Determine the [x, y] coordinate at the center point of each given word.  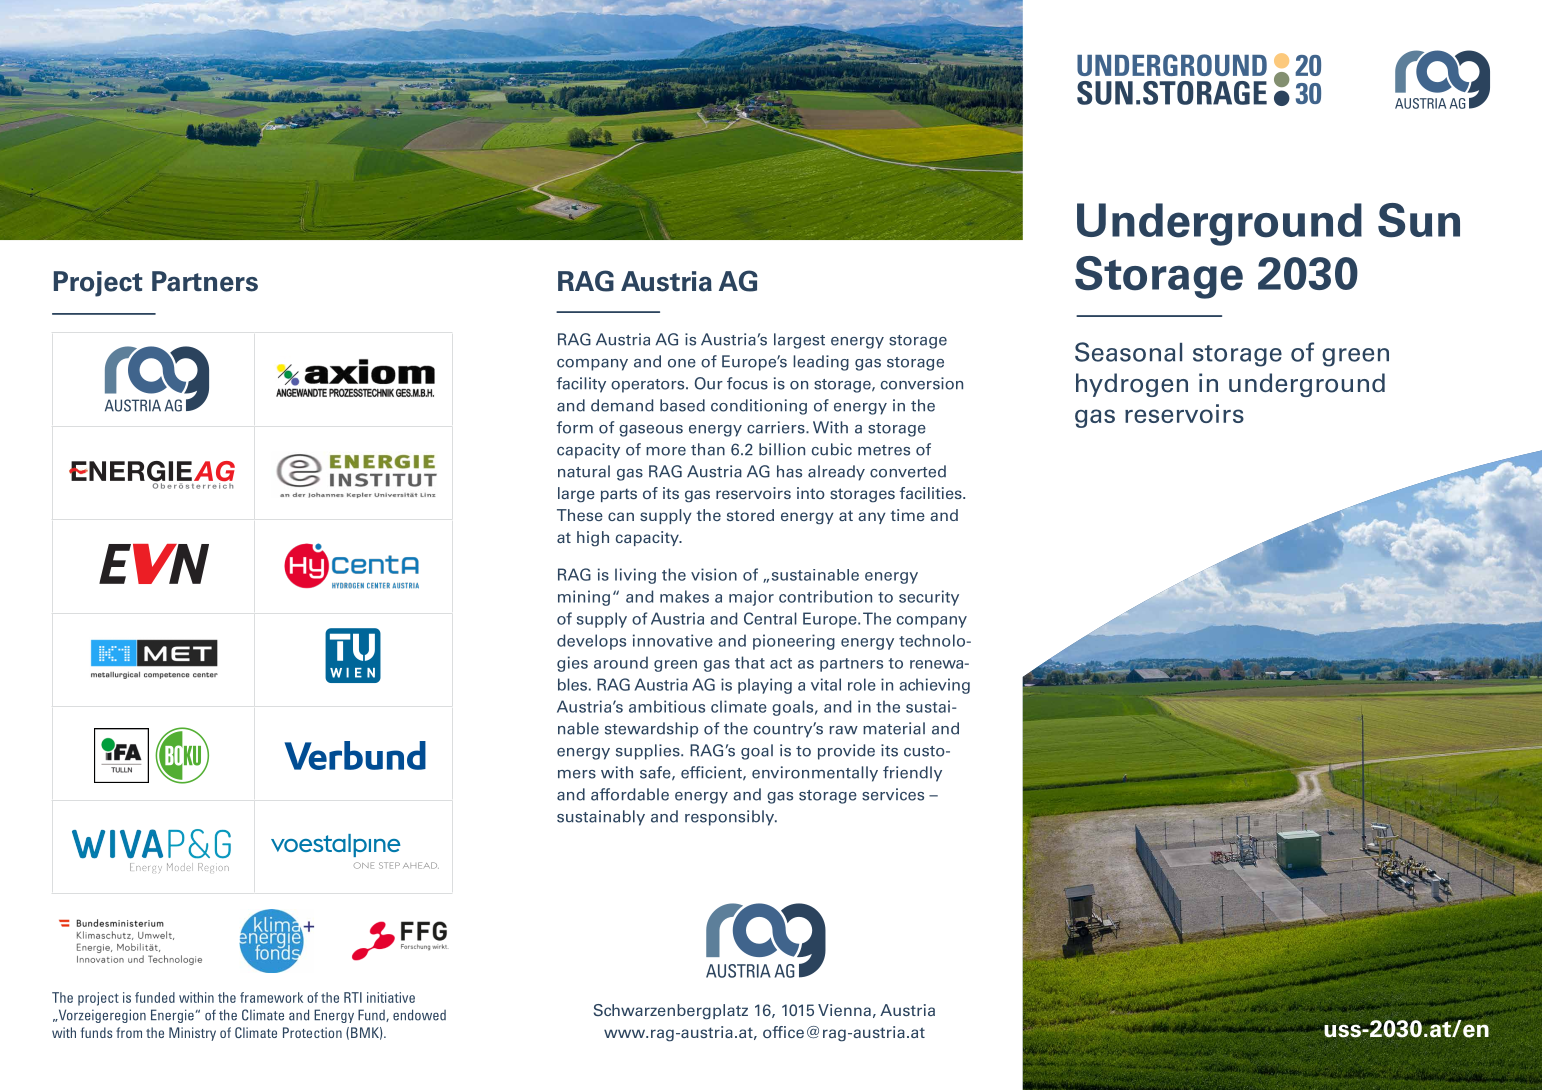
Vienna [844, 1010]
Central [770, 618]
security [929, 598]
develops [591, 642]
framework [271, 997]
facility [581, 385]
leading [821, 363]
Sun [1419, 220]
